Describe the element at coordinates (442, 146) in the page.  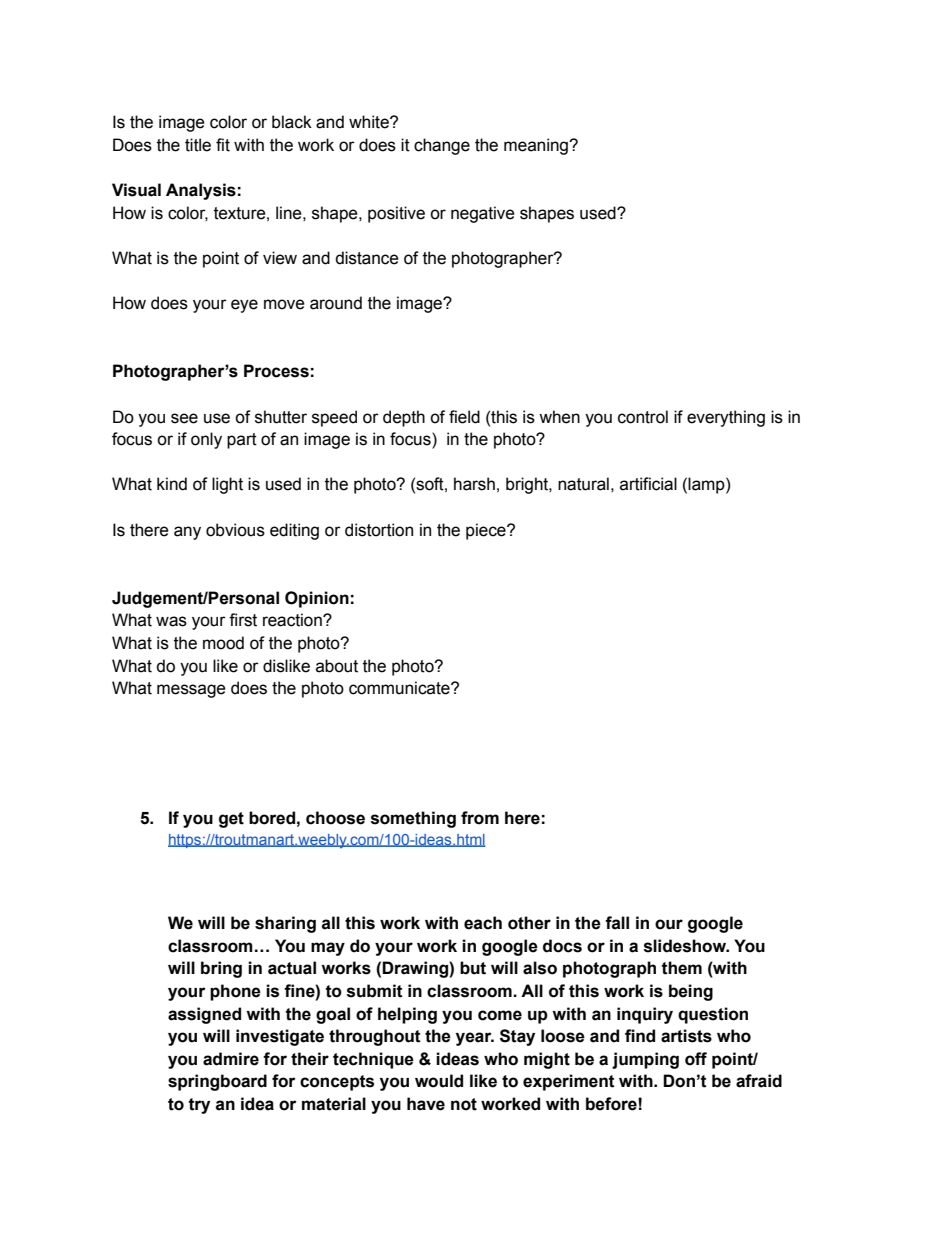
I see `change` at that location.
